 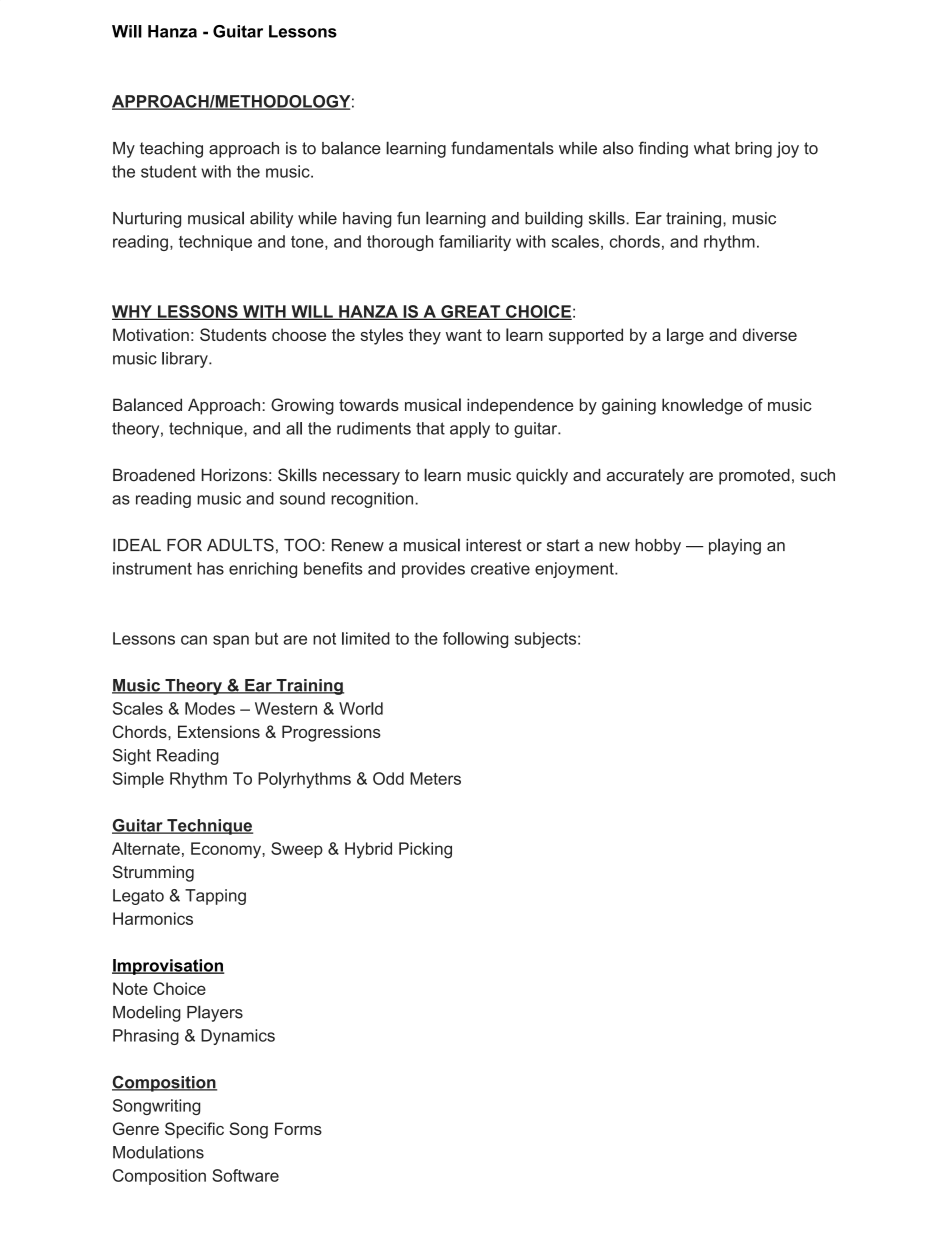 I want to click on Specific, so click(x=194, y=1130).
